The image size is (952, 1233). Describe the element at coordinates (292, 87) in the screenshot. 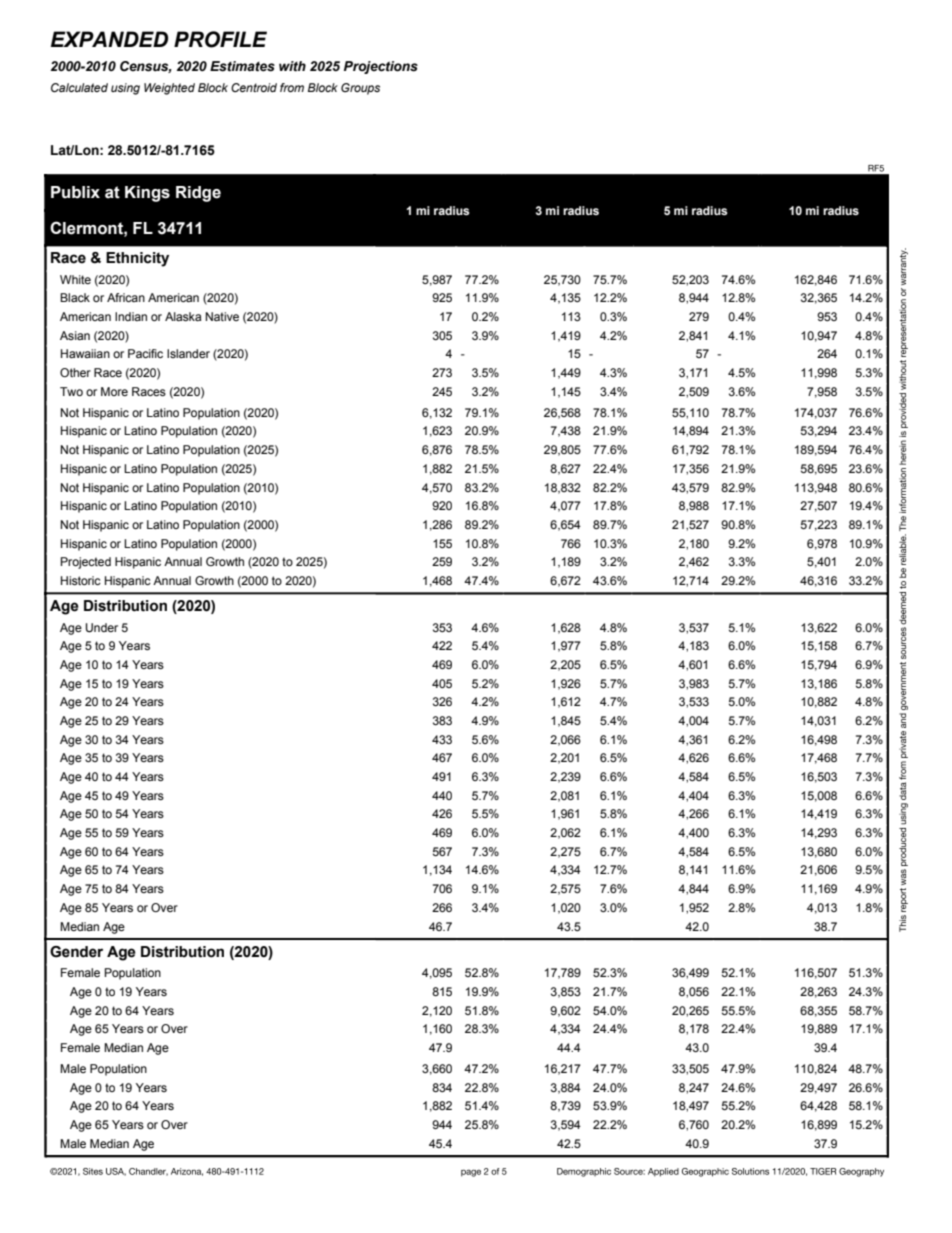

I see `from` at that location.
